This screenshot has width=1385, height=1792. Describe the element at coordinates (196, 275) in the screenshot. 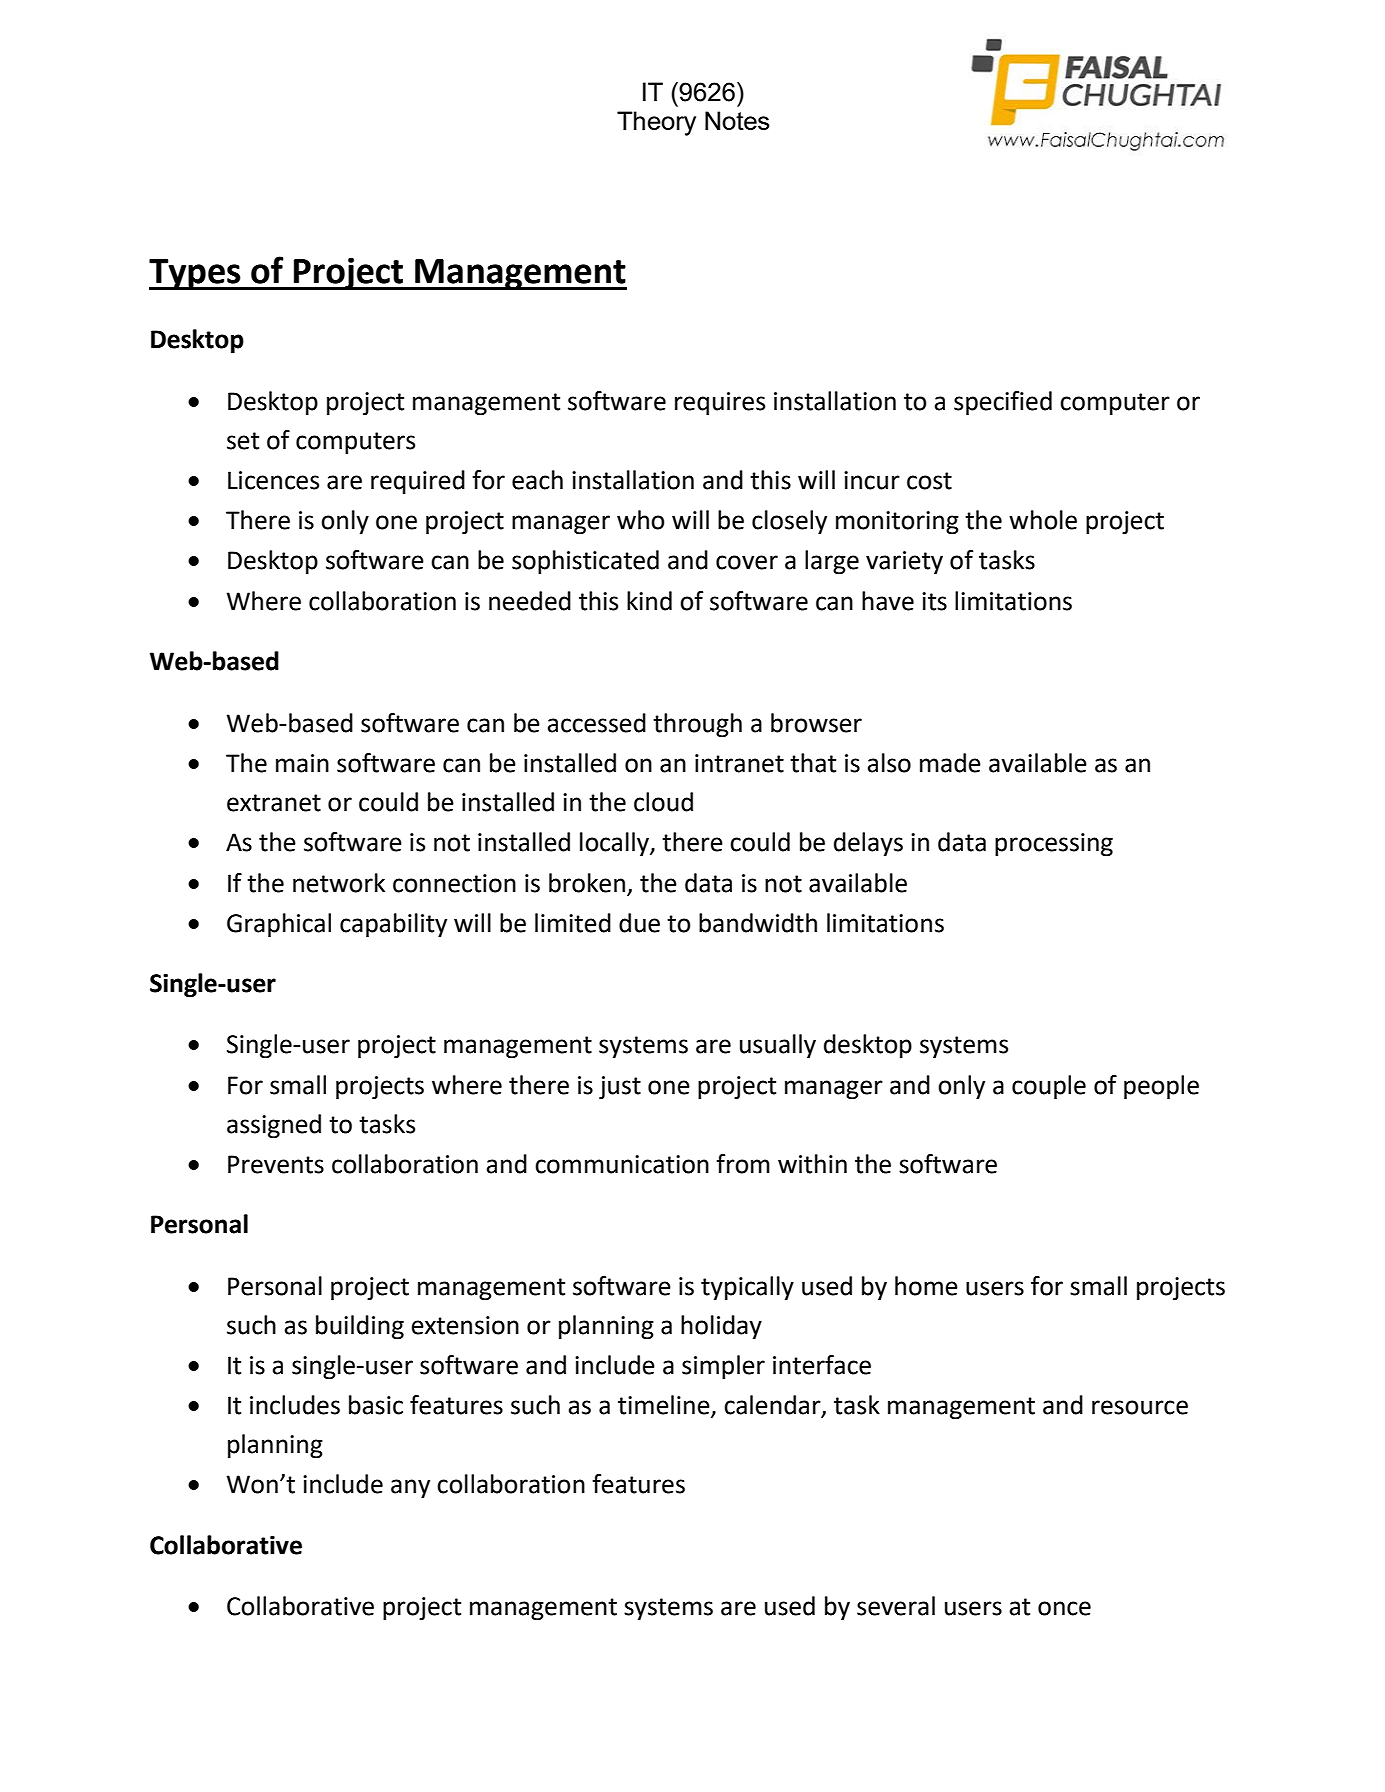

I see `Types` at that location.
